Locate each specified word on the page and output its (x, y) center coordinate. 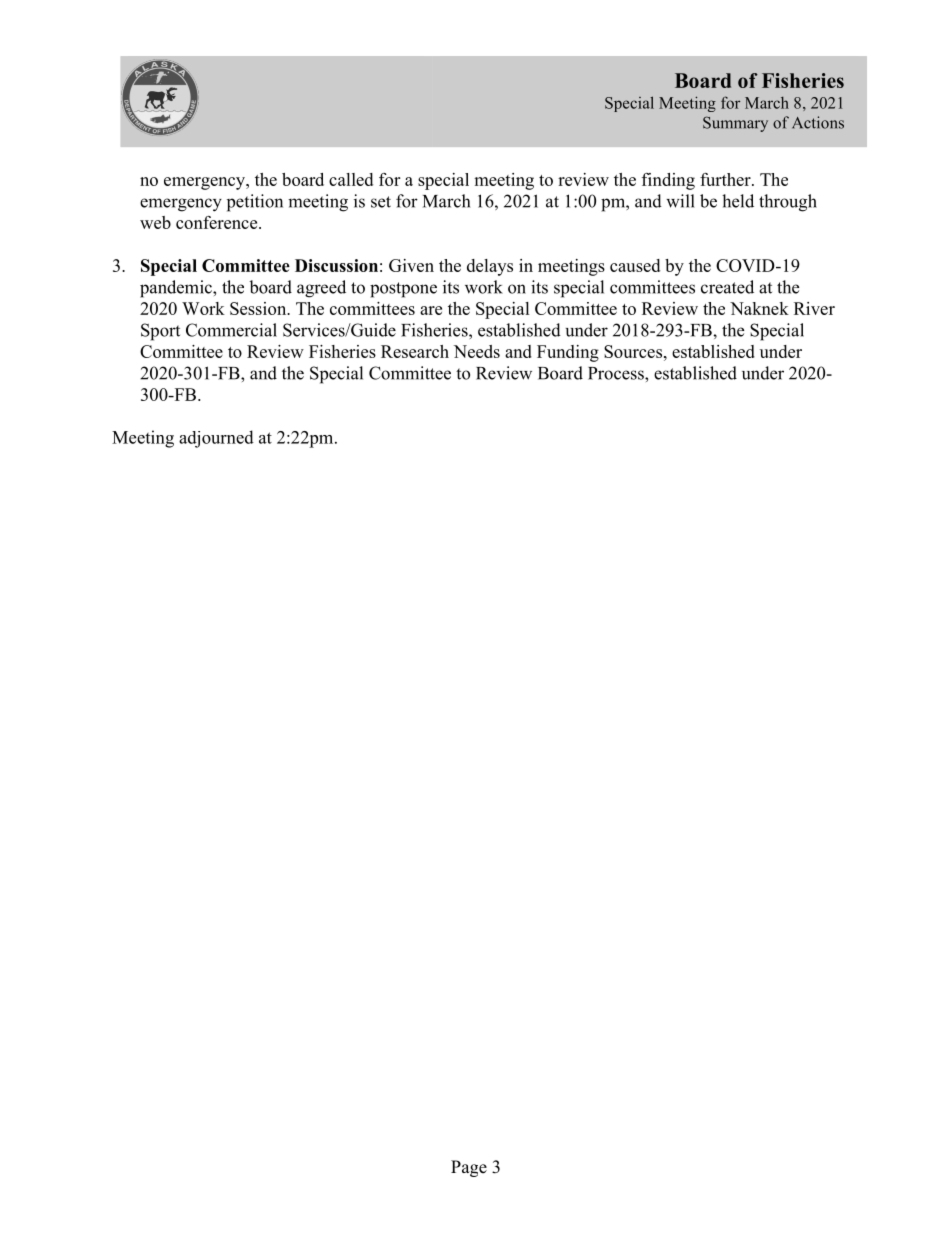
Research (415, 351)
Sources (633, 351)
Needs (477, 351)
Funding (568, 353)
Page (469, 1168)
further (726, 179)
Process (617, 373)
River (814, 308)
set (381, 202)
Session (259, 308)
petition (255, 203)
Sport (160, 332)
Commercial (231, 330)
